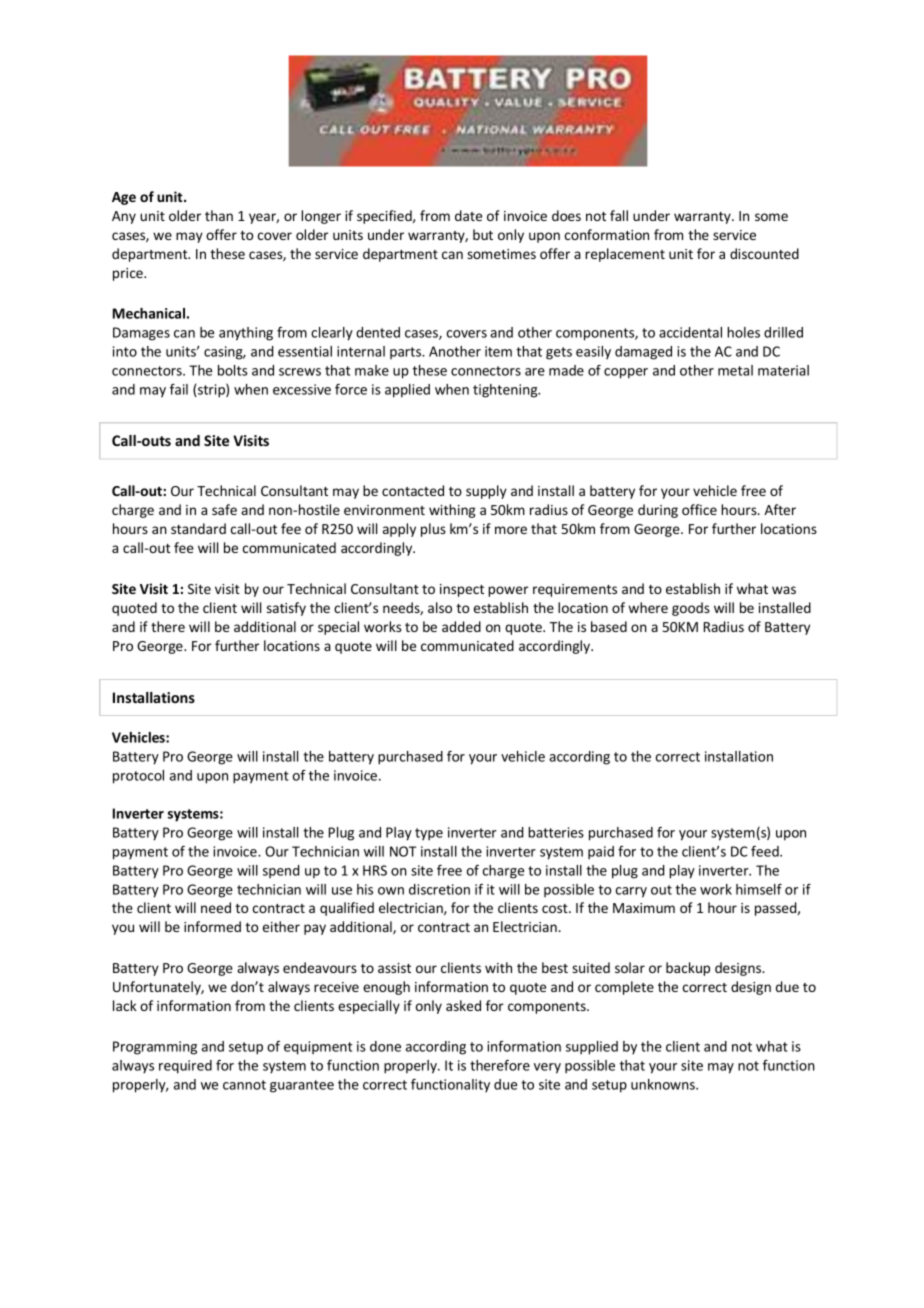 This screenshot has height=1308, width=924. I want to click on added, so click(461, 626).
